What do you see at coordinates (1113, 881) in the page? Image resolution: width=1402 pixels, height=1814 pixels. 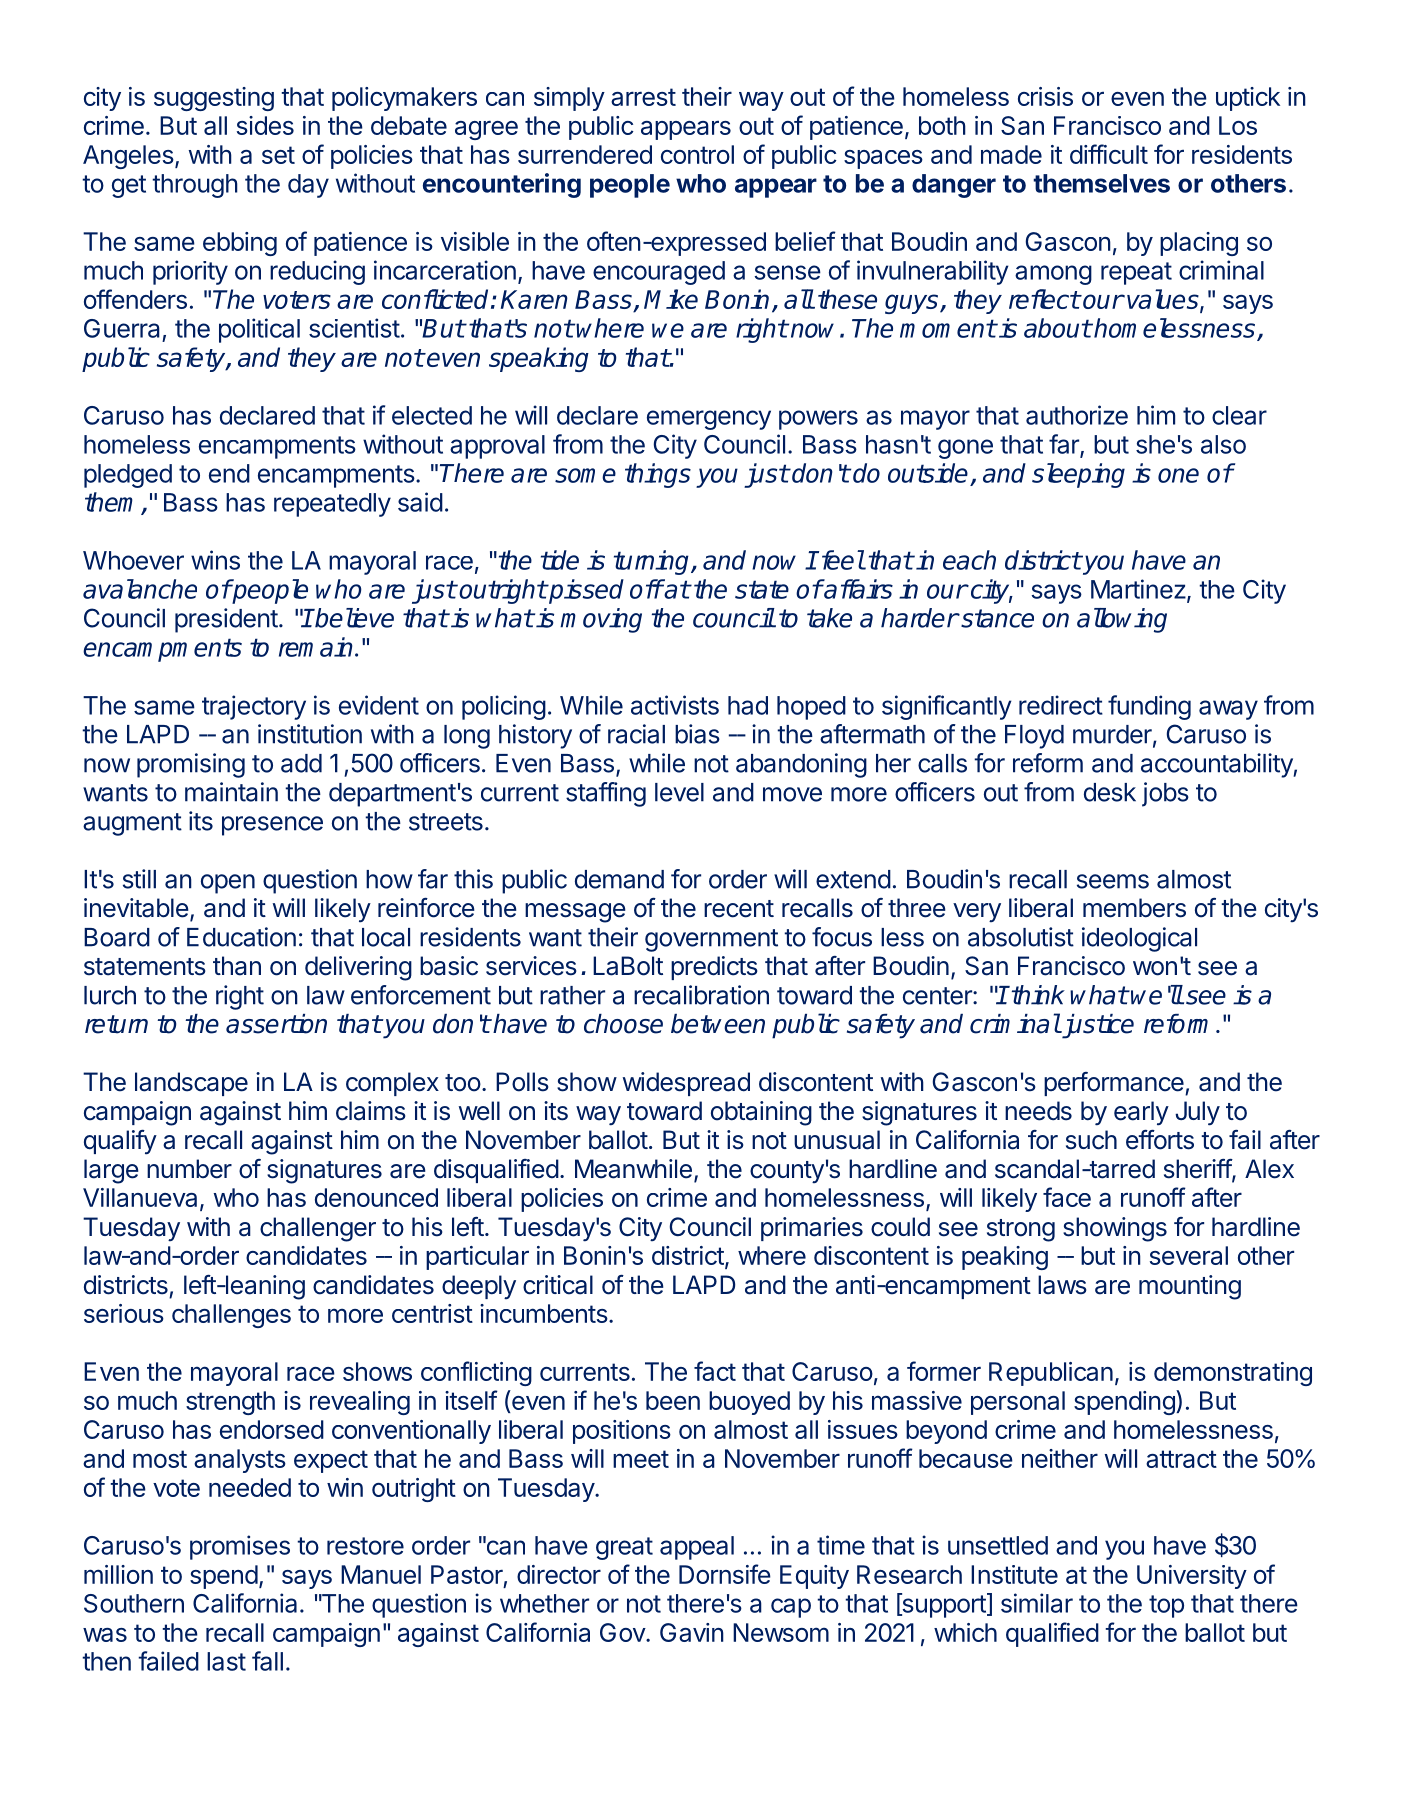 I see `seems` at bounding box center [1113, 881].
